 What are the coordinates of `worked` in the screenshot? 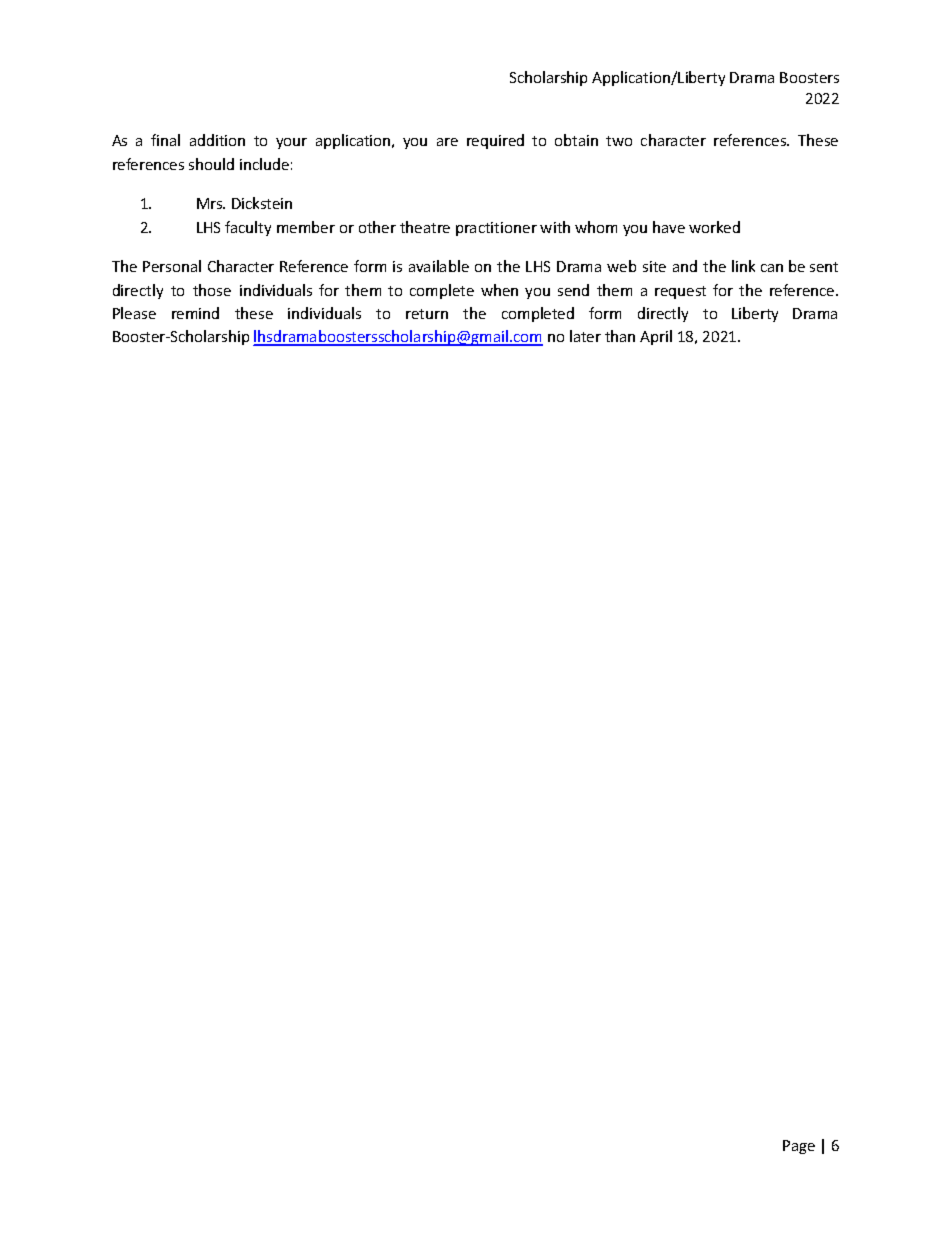 It's located at (714, 227).
